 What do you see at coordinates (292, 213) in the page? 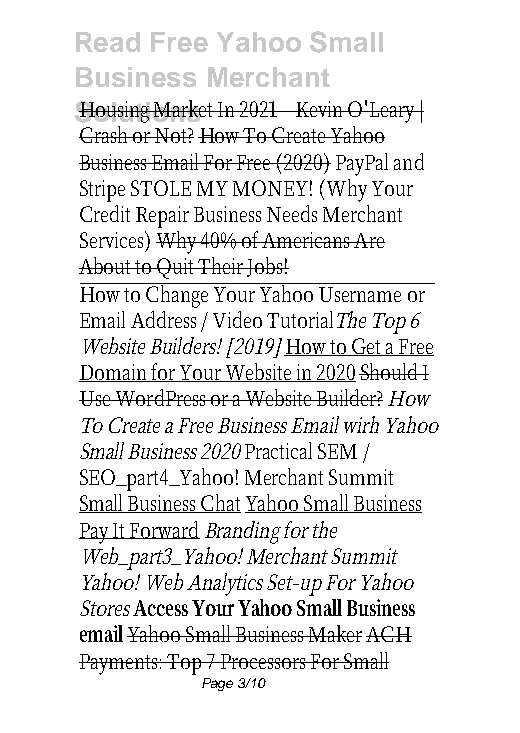
I see `Needs` at bounding box center [292, 213].
